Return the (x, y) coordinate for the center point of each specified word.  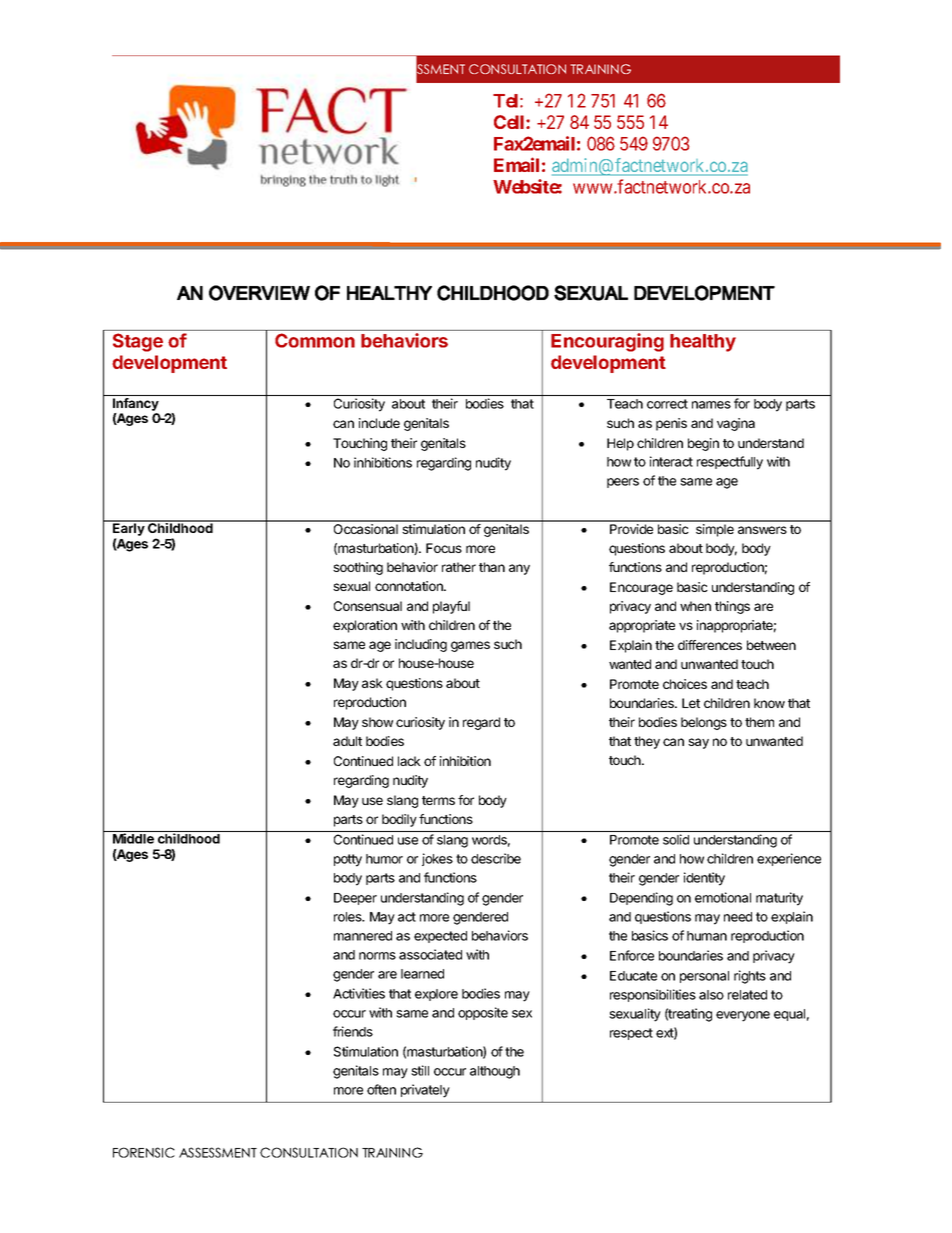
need (738, 917)
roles (349, 917)
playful (451, 607)
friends (353, 1031)
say (698, 743)
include (379, 423)
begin (703, 444)
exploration (365, 626)
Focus (444, 548)
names (711, 405)
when (695, 606)
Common (315, 340)
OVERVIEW (259, 293)
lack (409, 761)
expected (440, 937)
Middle (133, 838)
